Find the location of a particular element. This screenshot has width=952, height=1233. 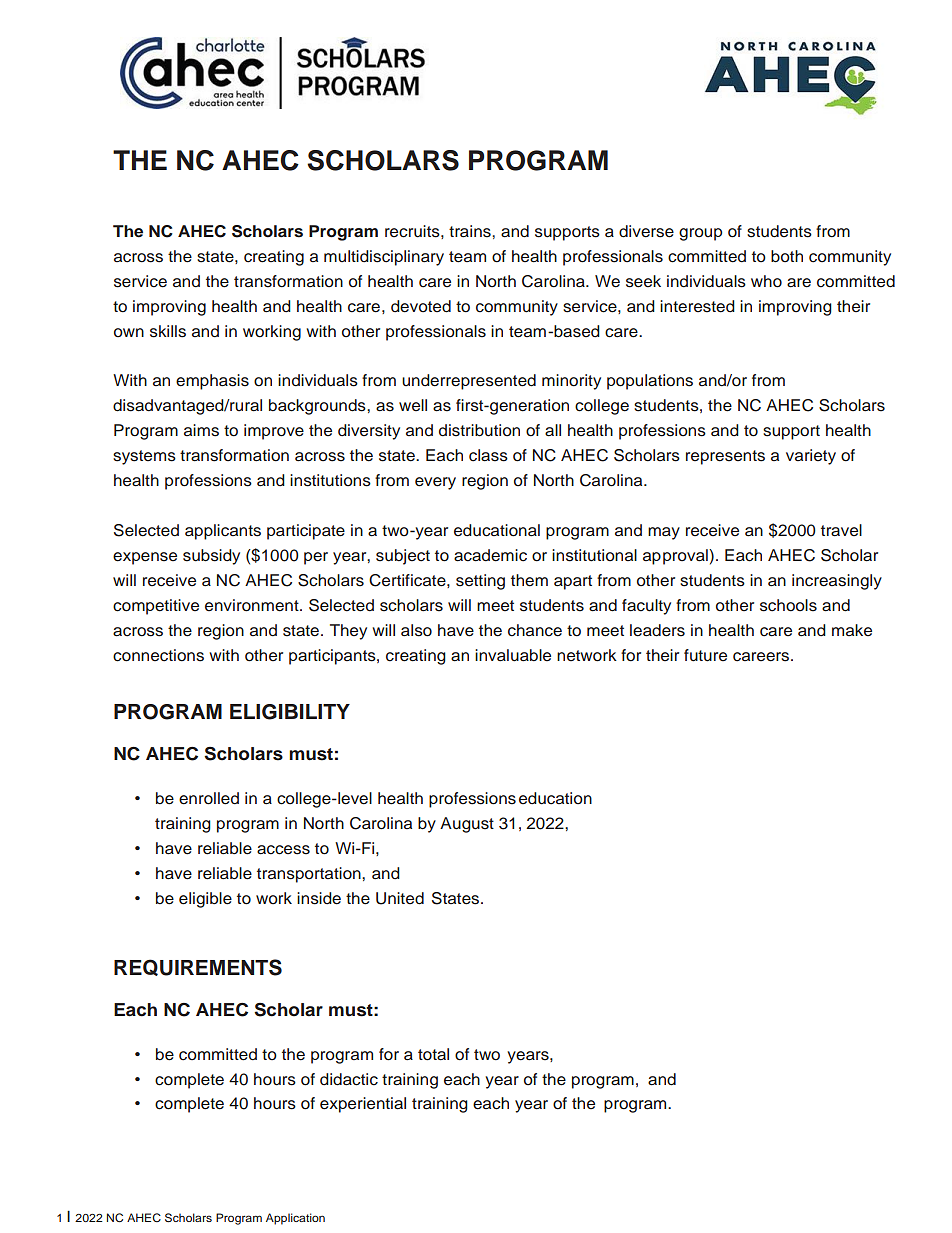

trains is located at coordinates (471, 231).
